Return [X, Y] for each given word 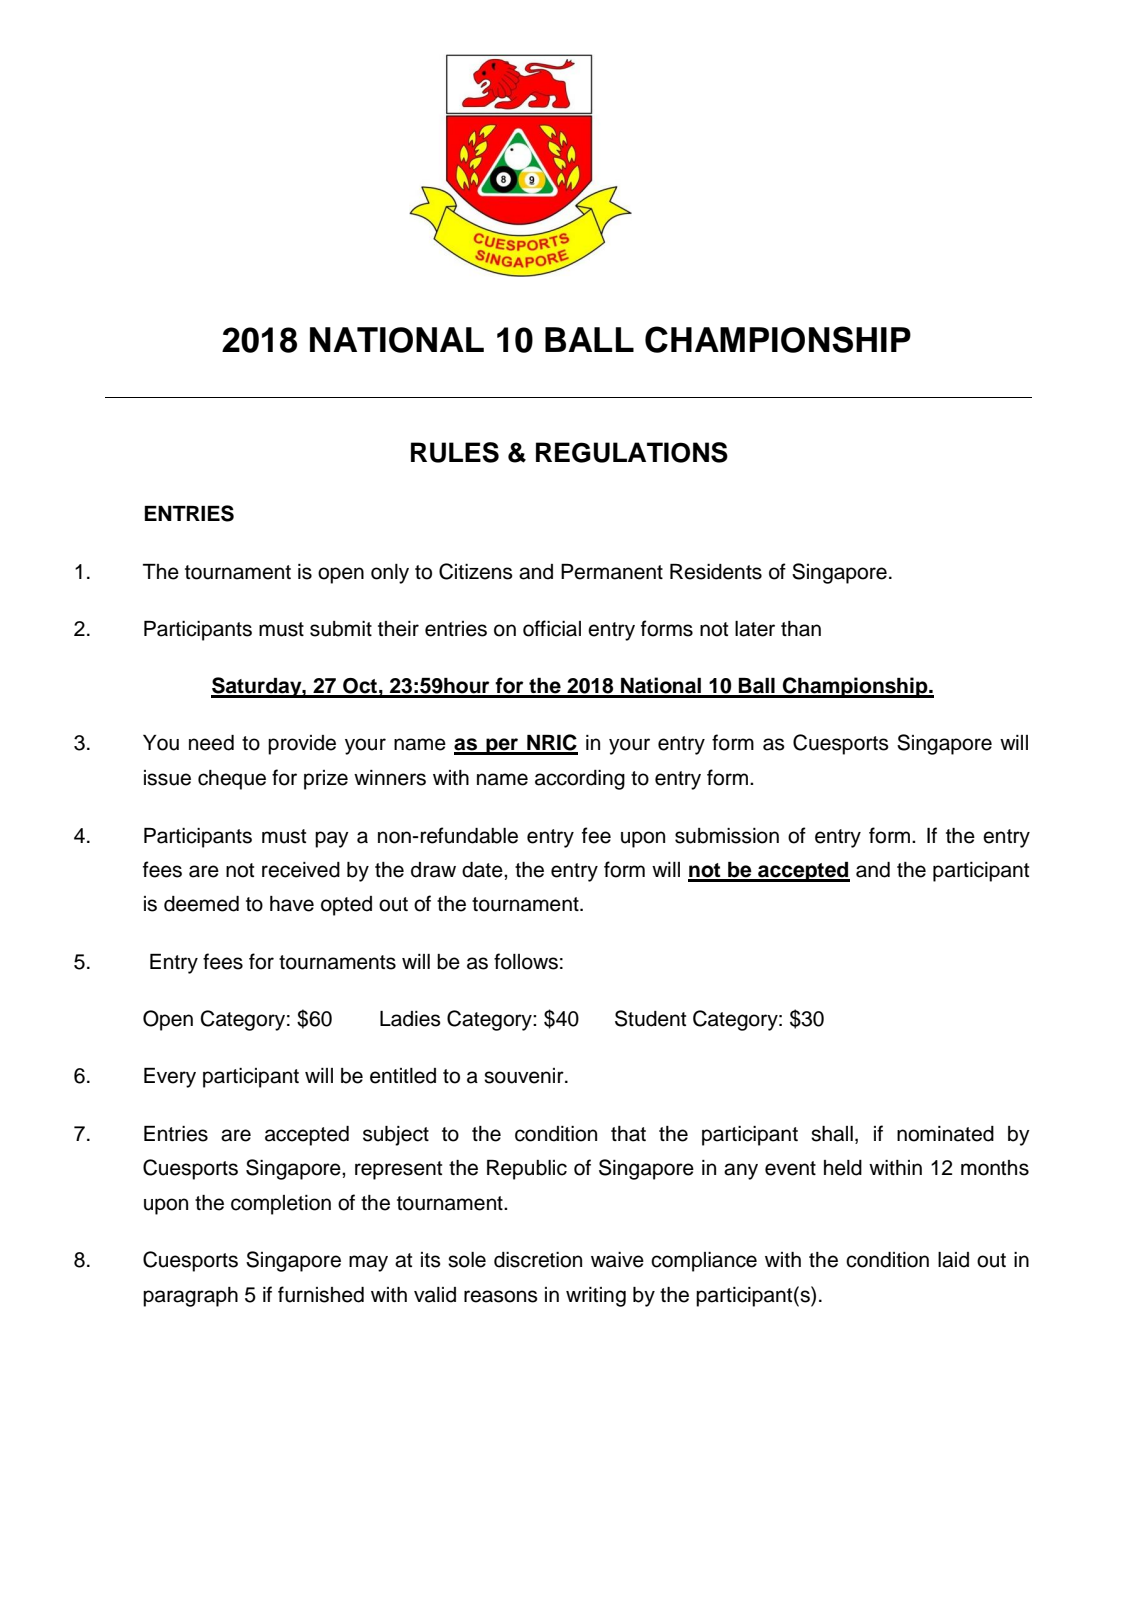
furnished [321, 1294]
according [580, 780]
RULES [455, 452]
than [801, 629]
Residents [716, 572]
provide [302, 745]
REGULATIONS [632, 452]
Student [650, 1018]
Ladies [410, 1019]
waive [617, 1260]
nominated [945, 1134]
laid [953, 1260]
